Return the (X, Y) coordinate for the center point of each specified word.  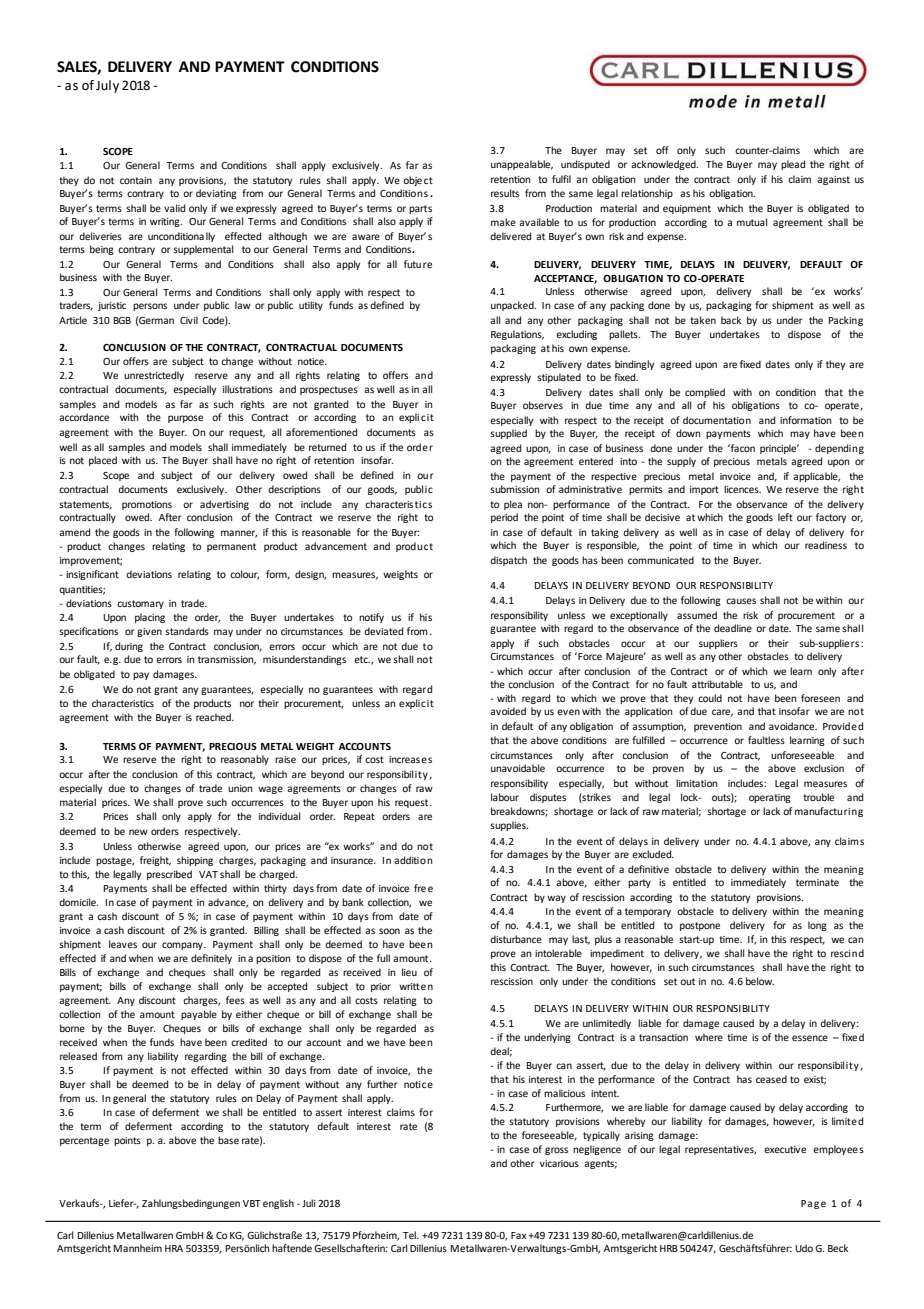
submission (514, 489)
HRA (174, 1248)
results (505, 193)
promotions (147, 505)
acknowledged (664, 165)
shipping (195, 861)
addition (413, 860)
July (107, 86)
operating (770, 798)
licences (742, 489)
